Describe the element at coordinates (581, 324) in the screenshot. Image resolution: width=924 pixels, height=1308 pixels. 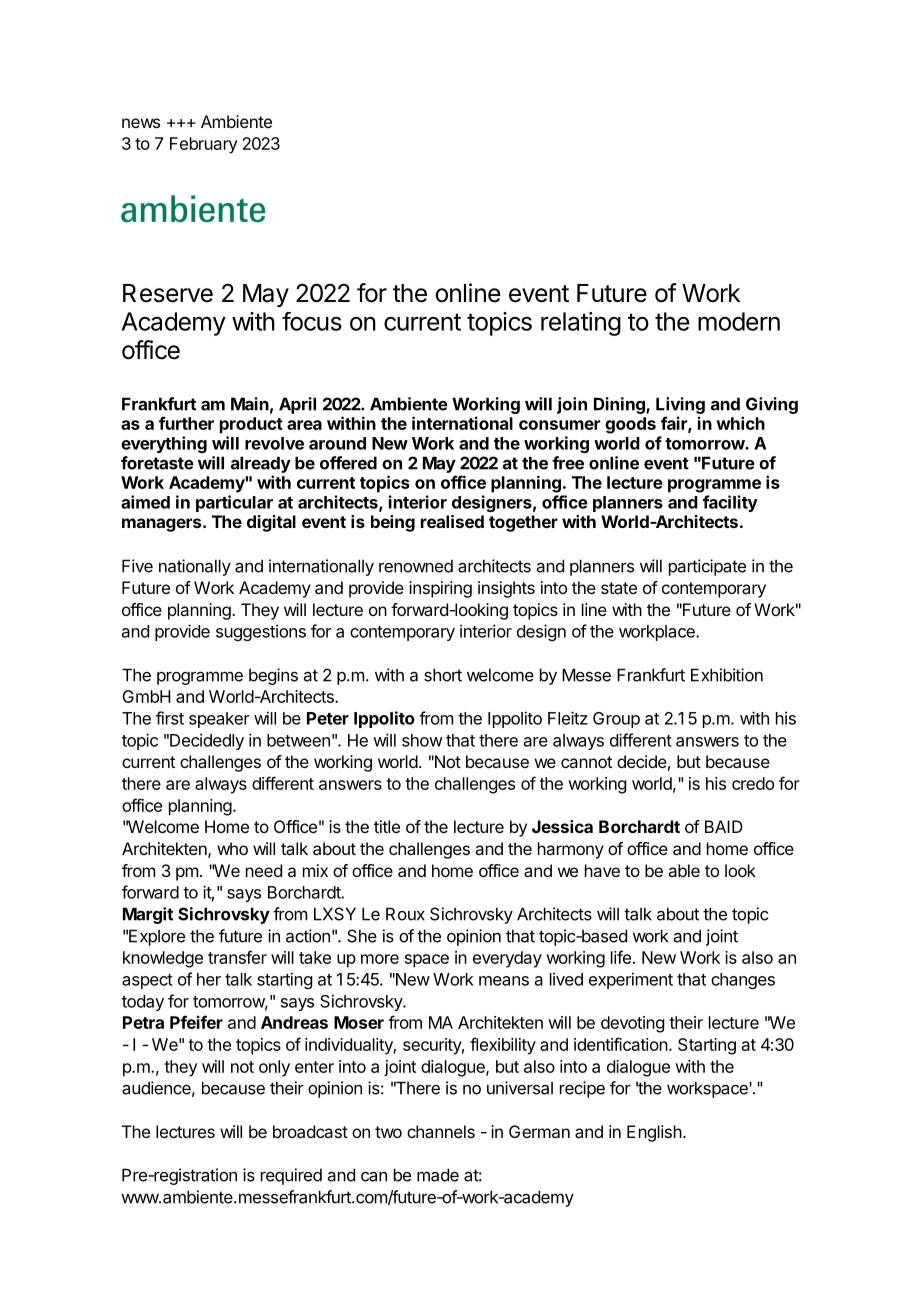
I see `relating` at that location.
